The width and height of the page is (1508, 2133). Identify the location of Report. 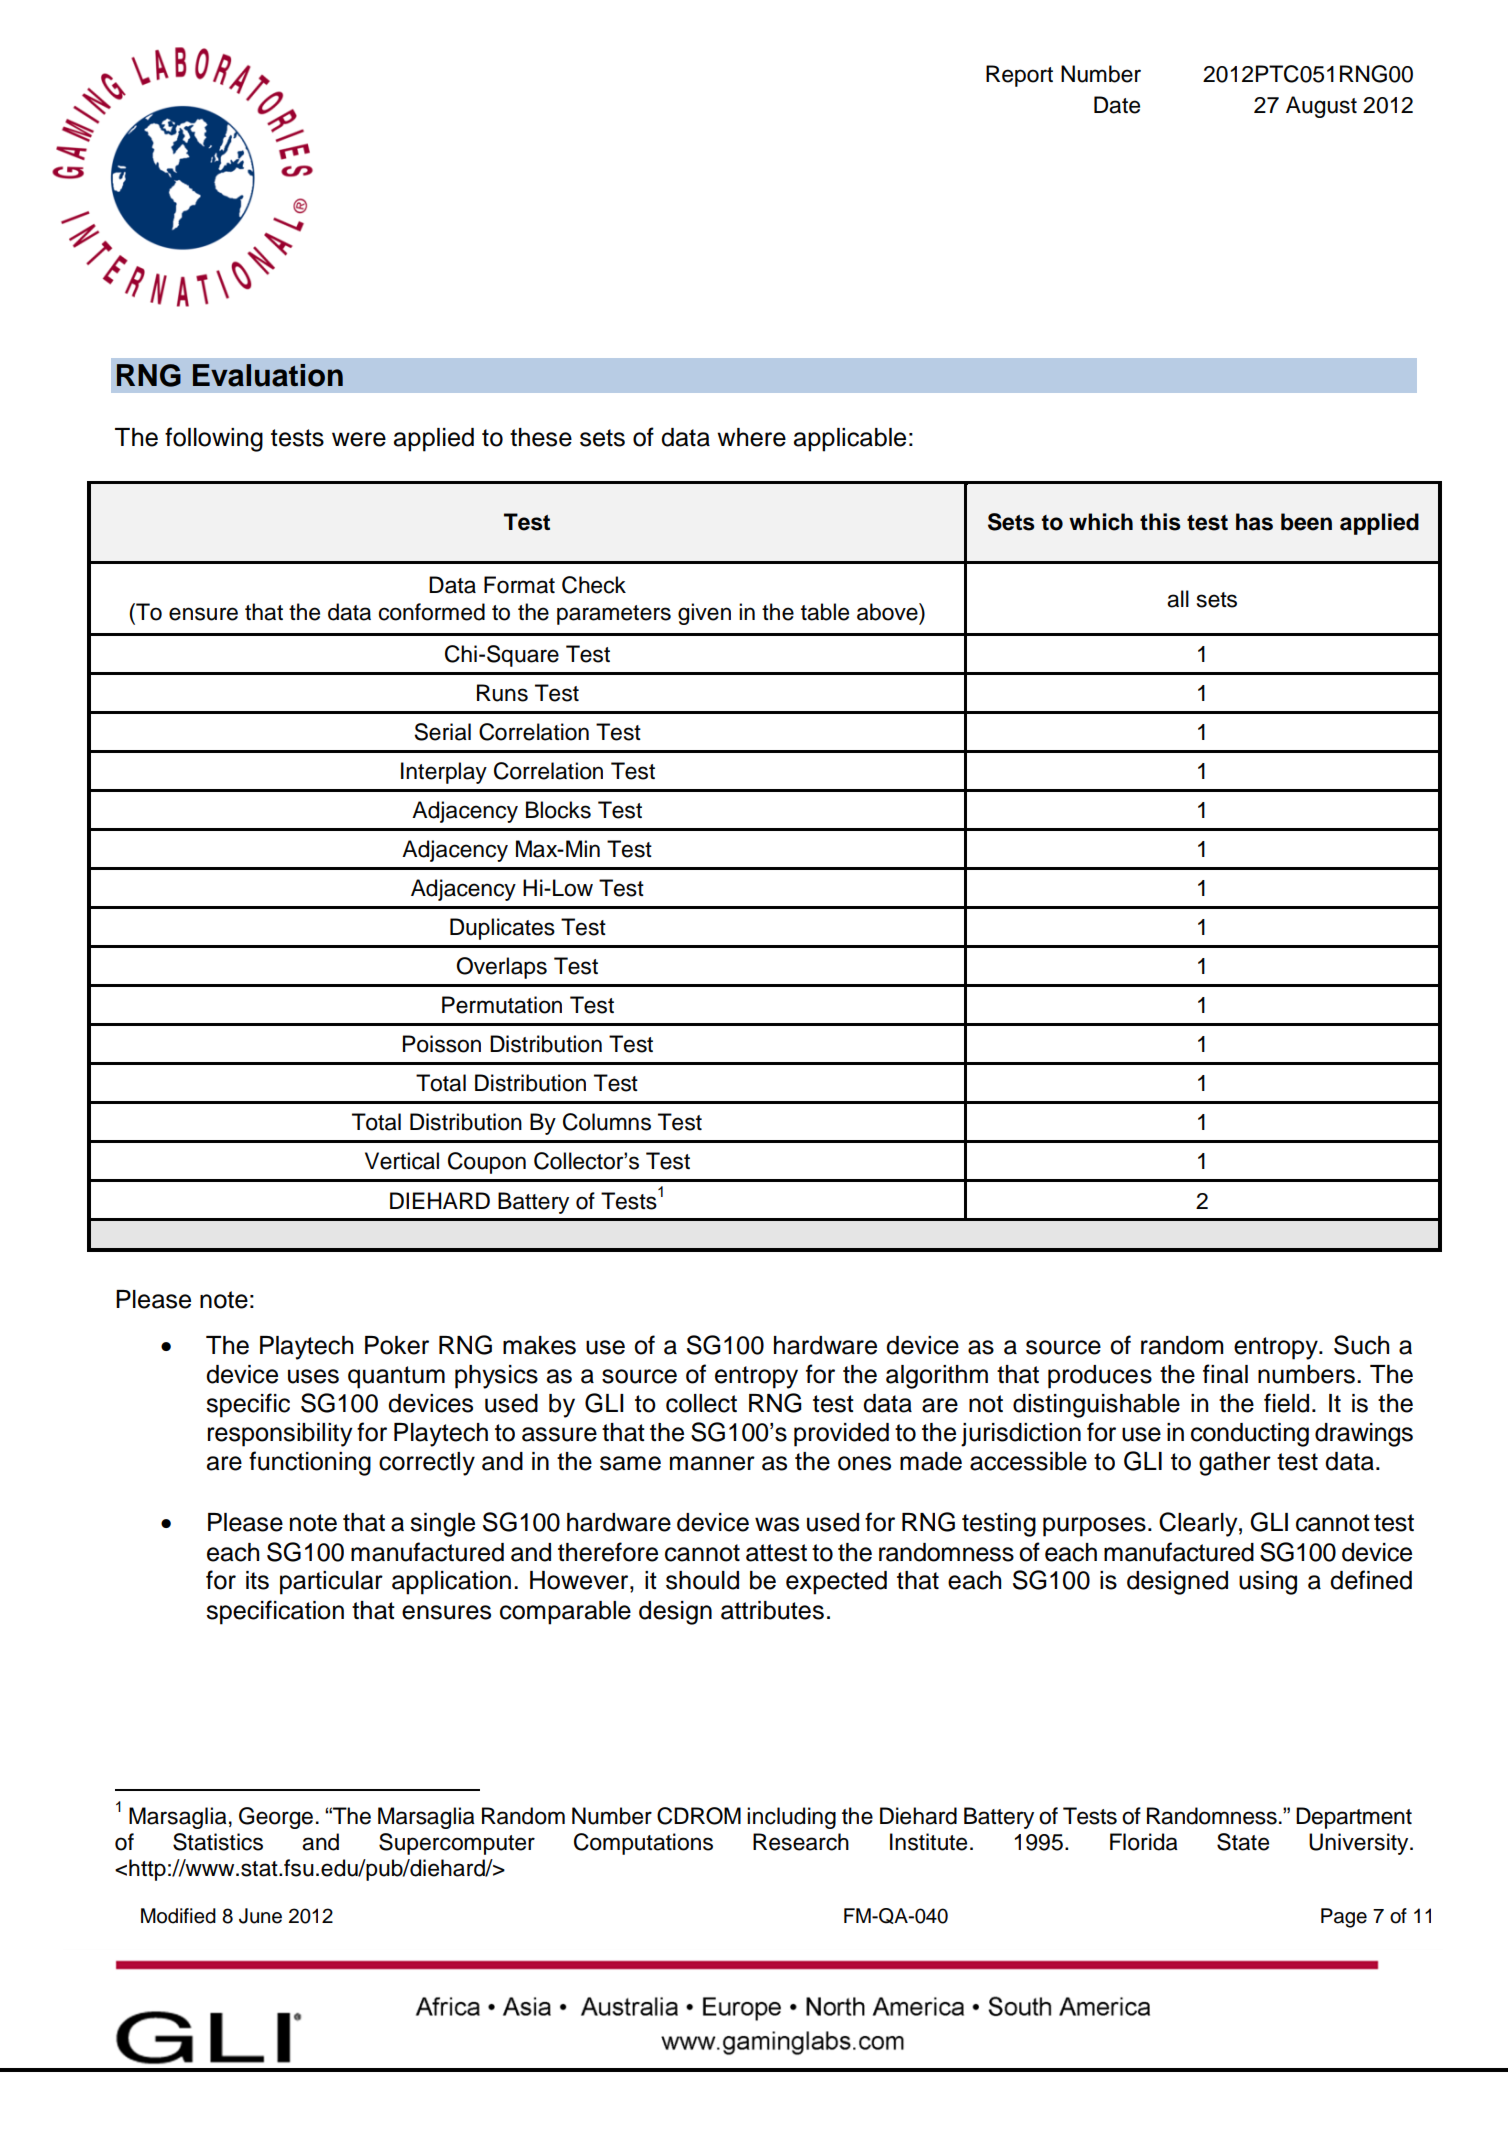
(1019, 76).
